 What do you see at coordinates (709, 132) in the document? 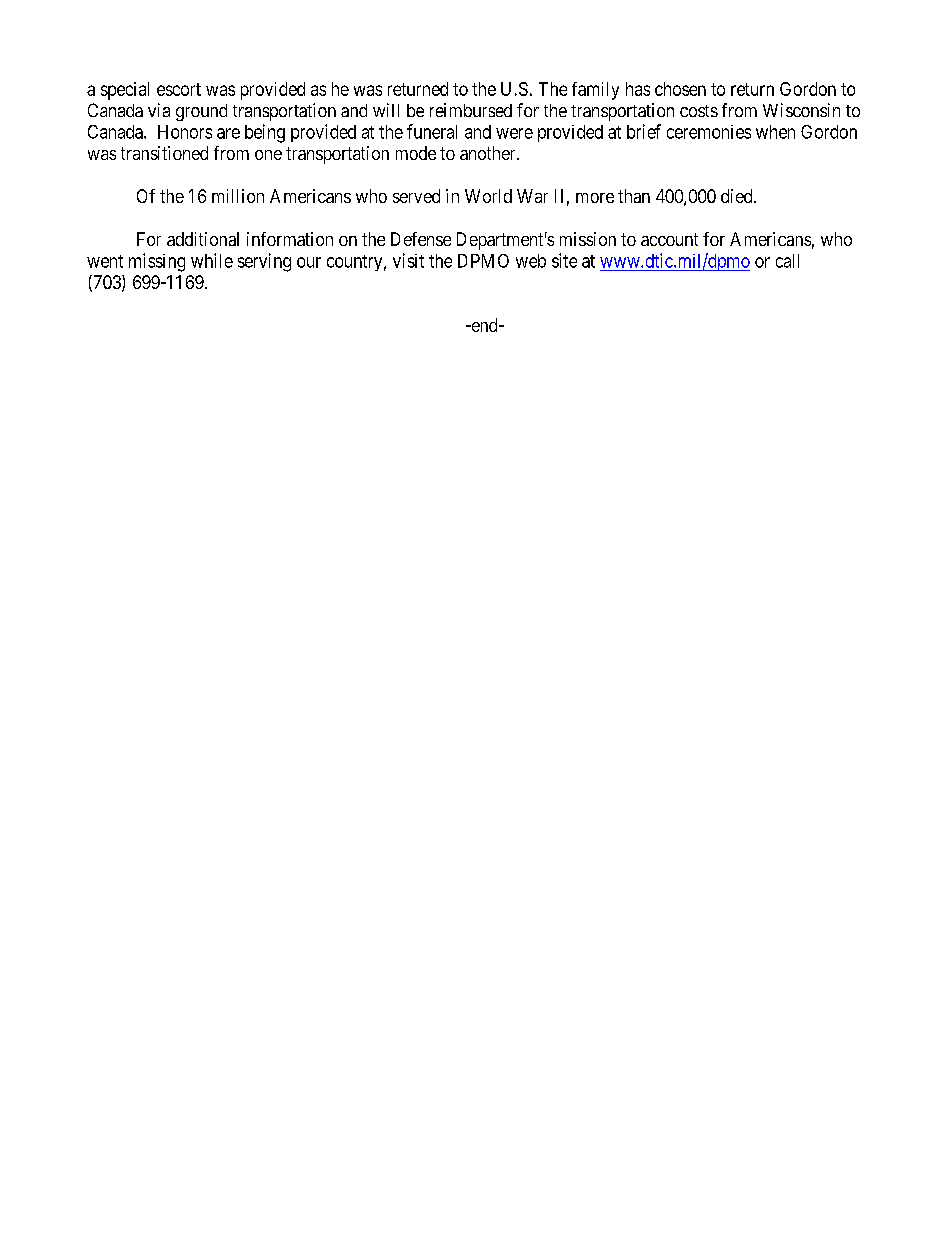
I see `ceremonies` at bounding box center [709, 132].
